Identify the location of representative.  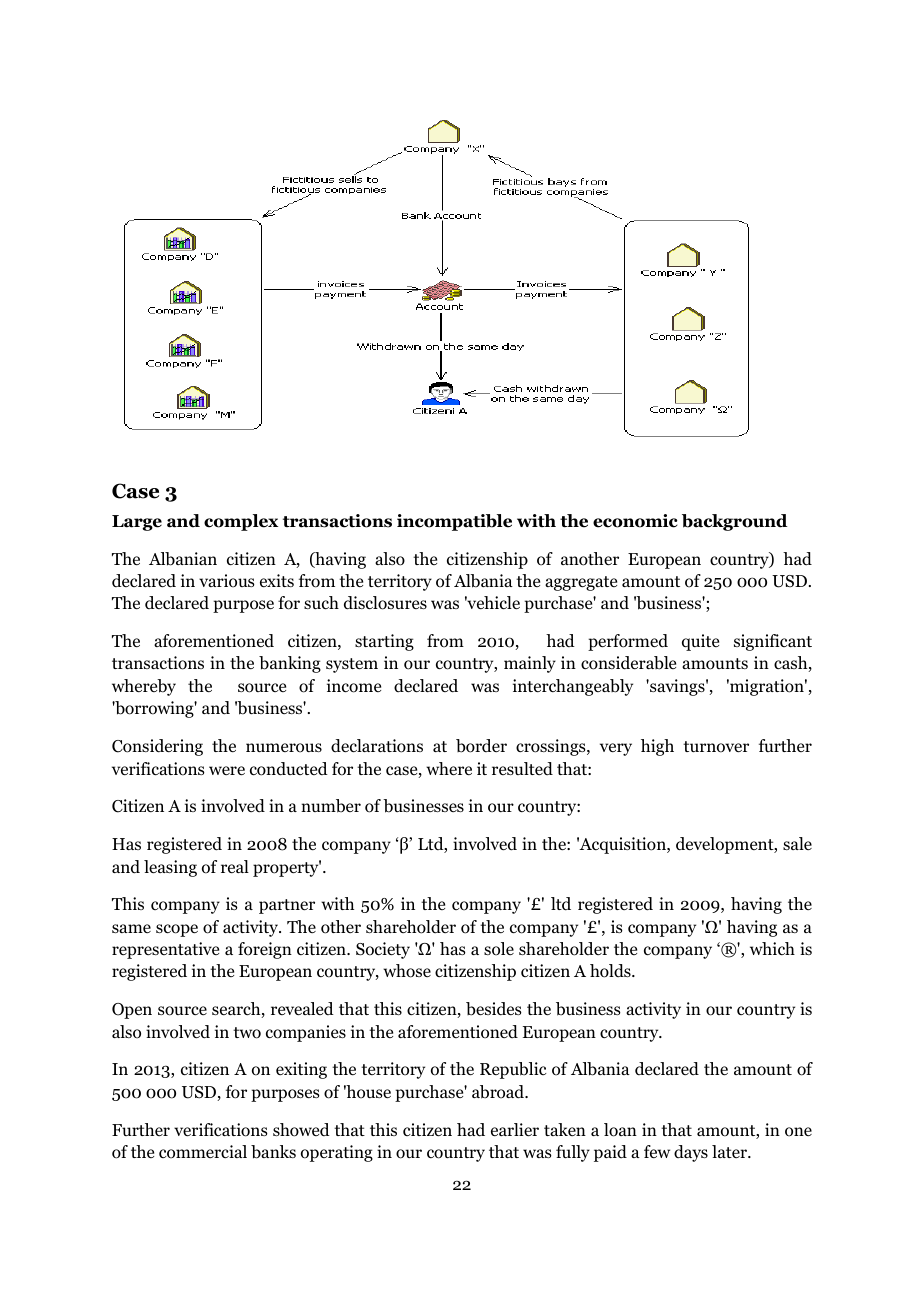
(165, 950).
